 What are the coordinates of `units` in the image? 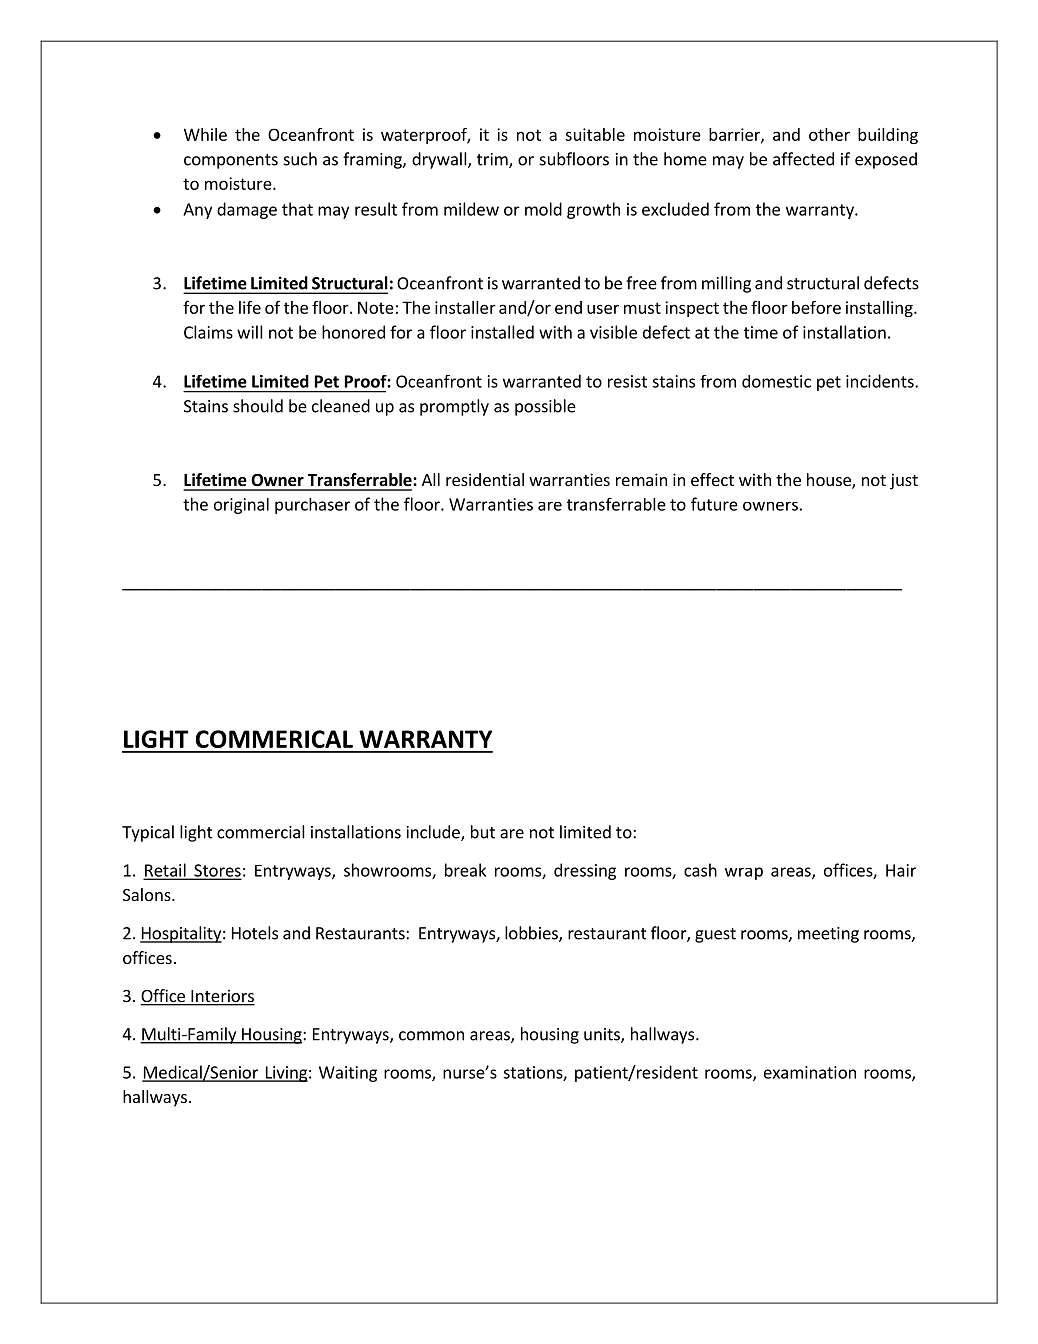 It's located at (603, 1035).
